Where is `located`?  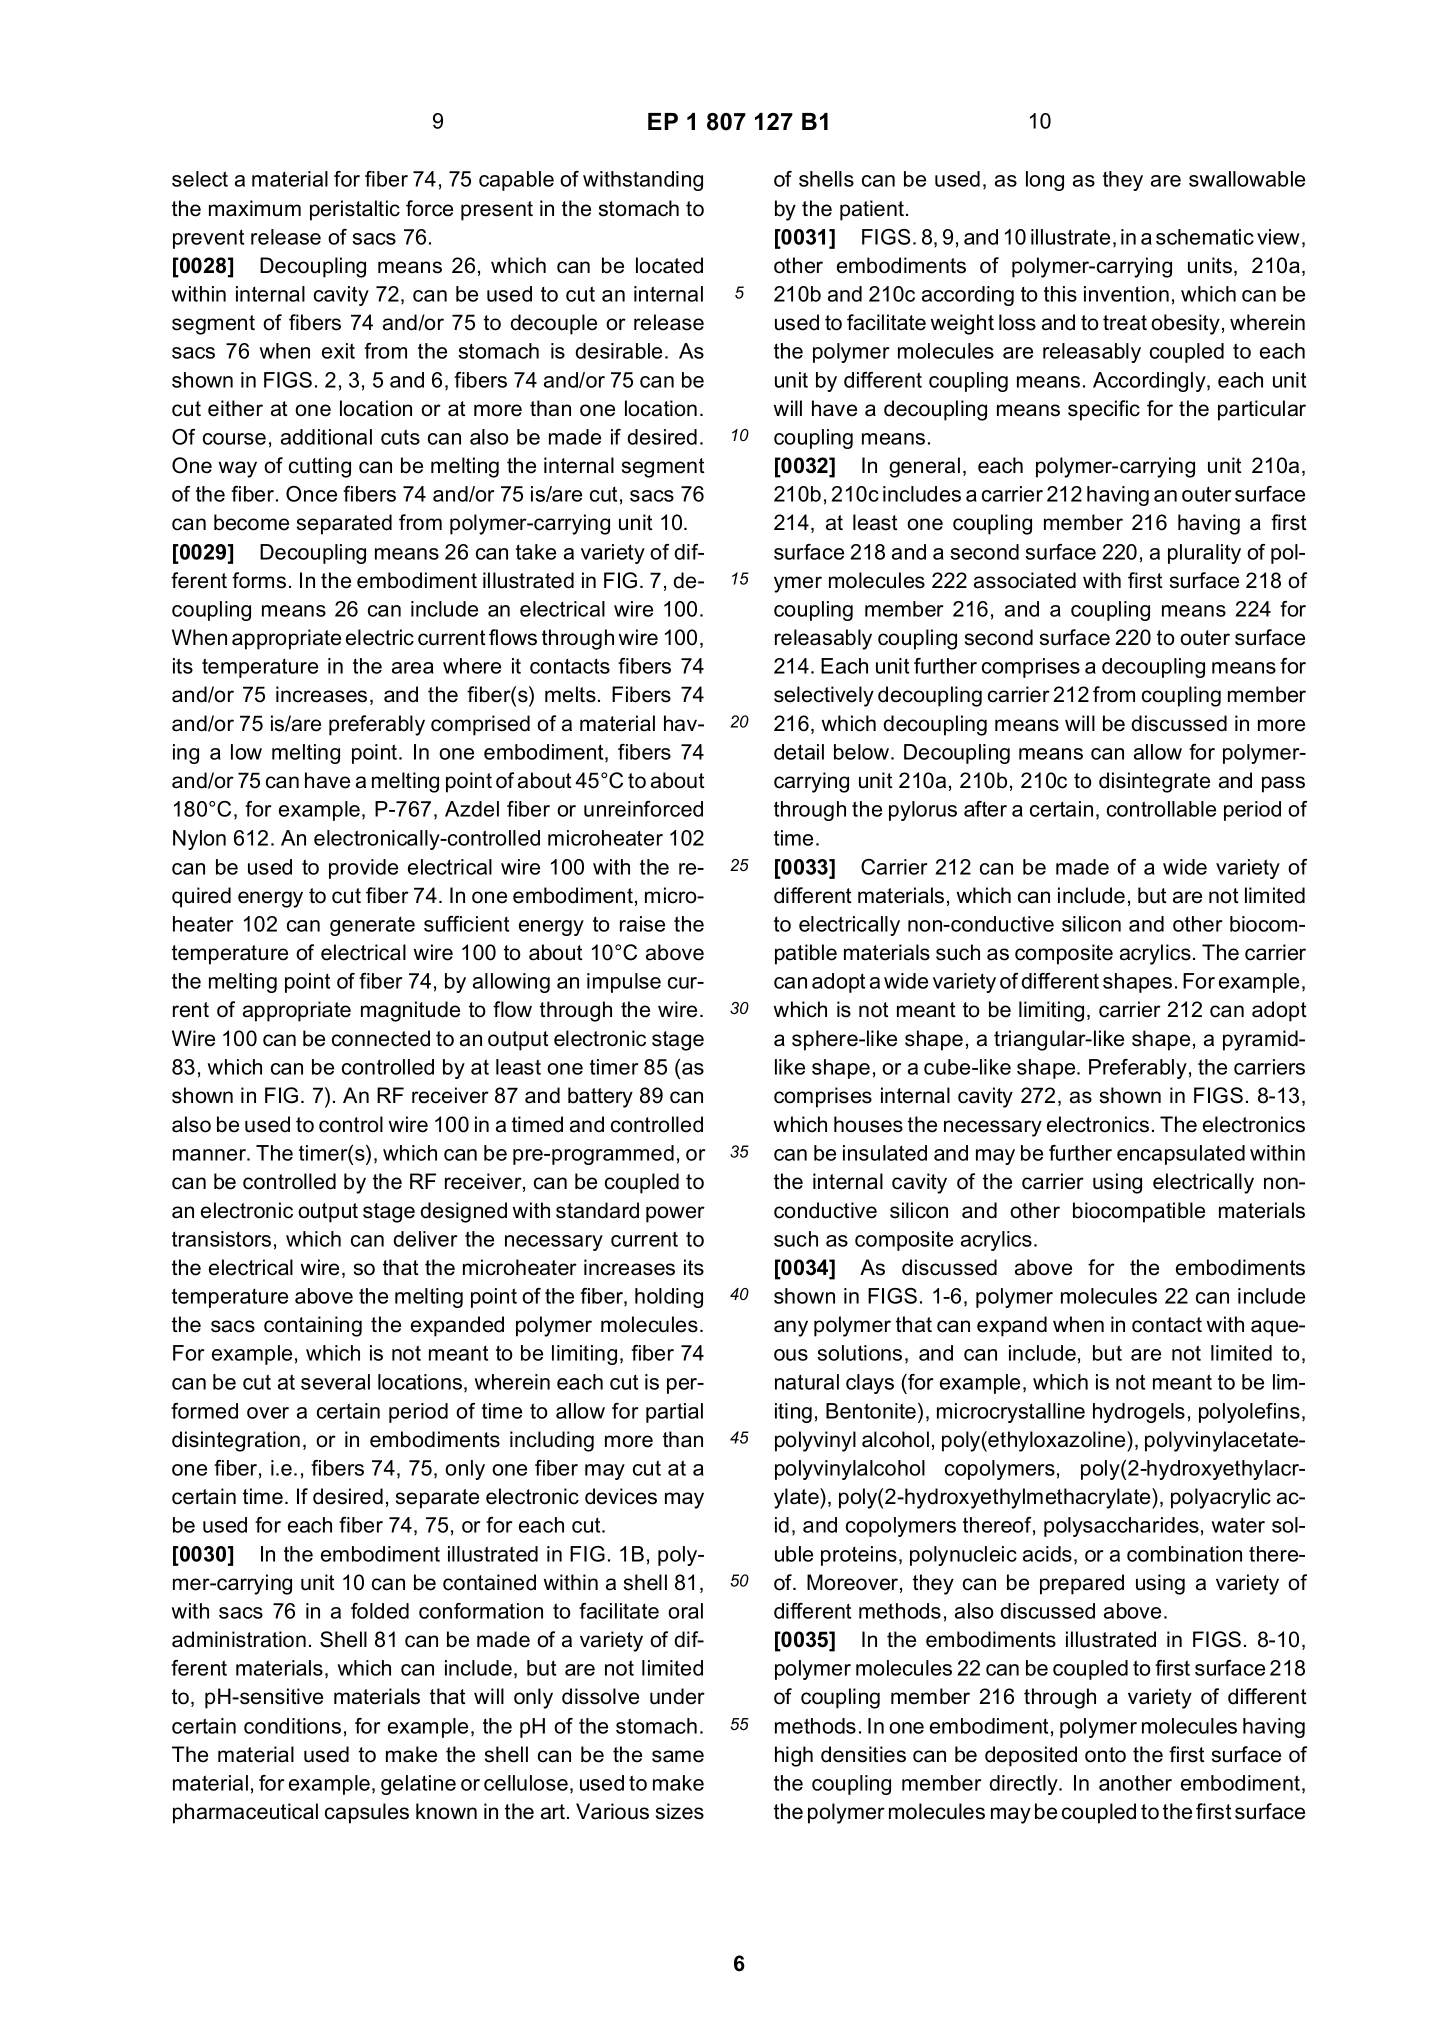
located is located at coordinates (669, 265).
